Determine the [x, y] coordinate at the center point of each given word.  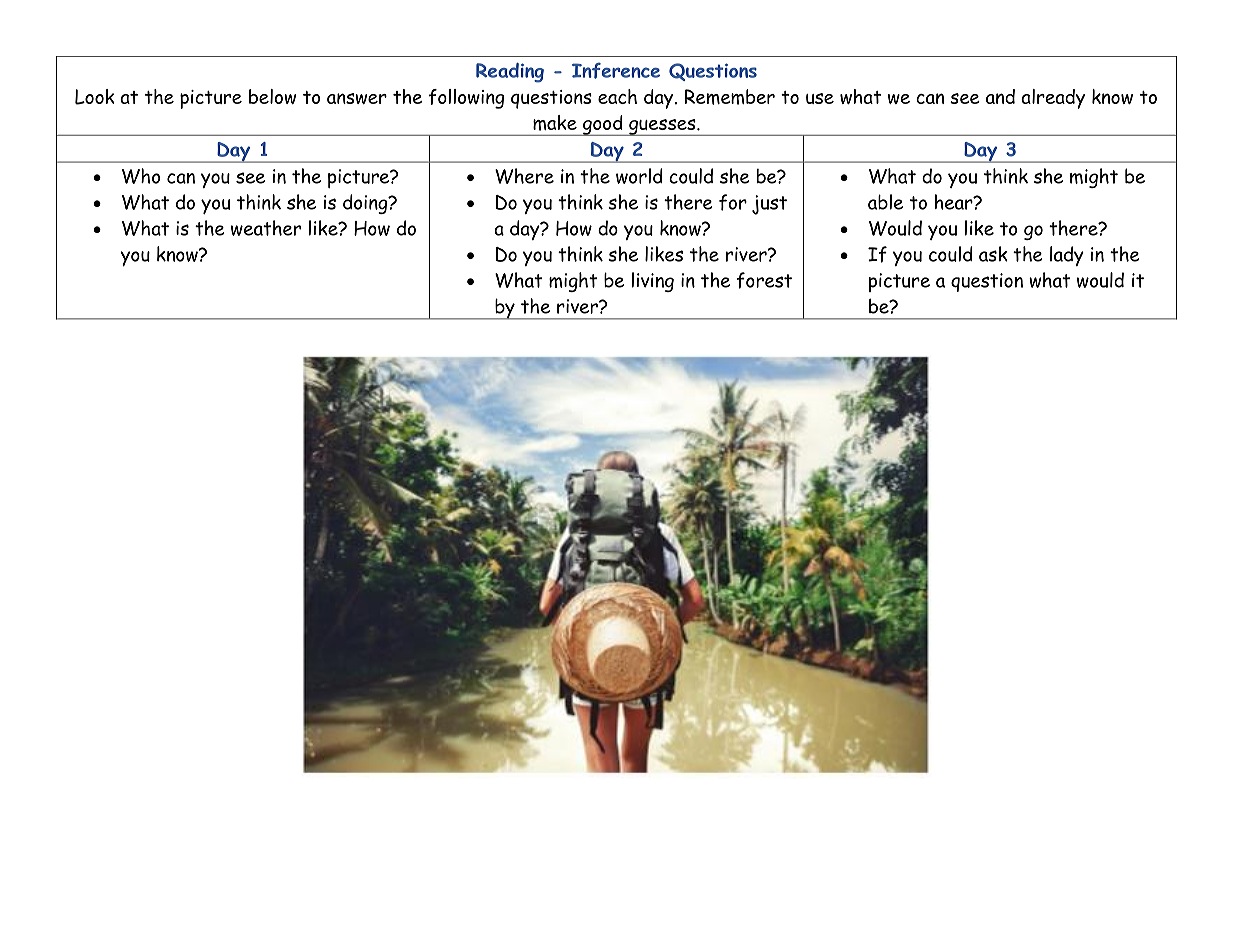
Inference [616, 71]
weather [266, 228]
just [769, 205]
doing [366, 204]
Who [141, 176]
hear [955, 202]
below [272, 96]
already [1053, 99]
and [1000, 96]
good [603, 125]
